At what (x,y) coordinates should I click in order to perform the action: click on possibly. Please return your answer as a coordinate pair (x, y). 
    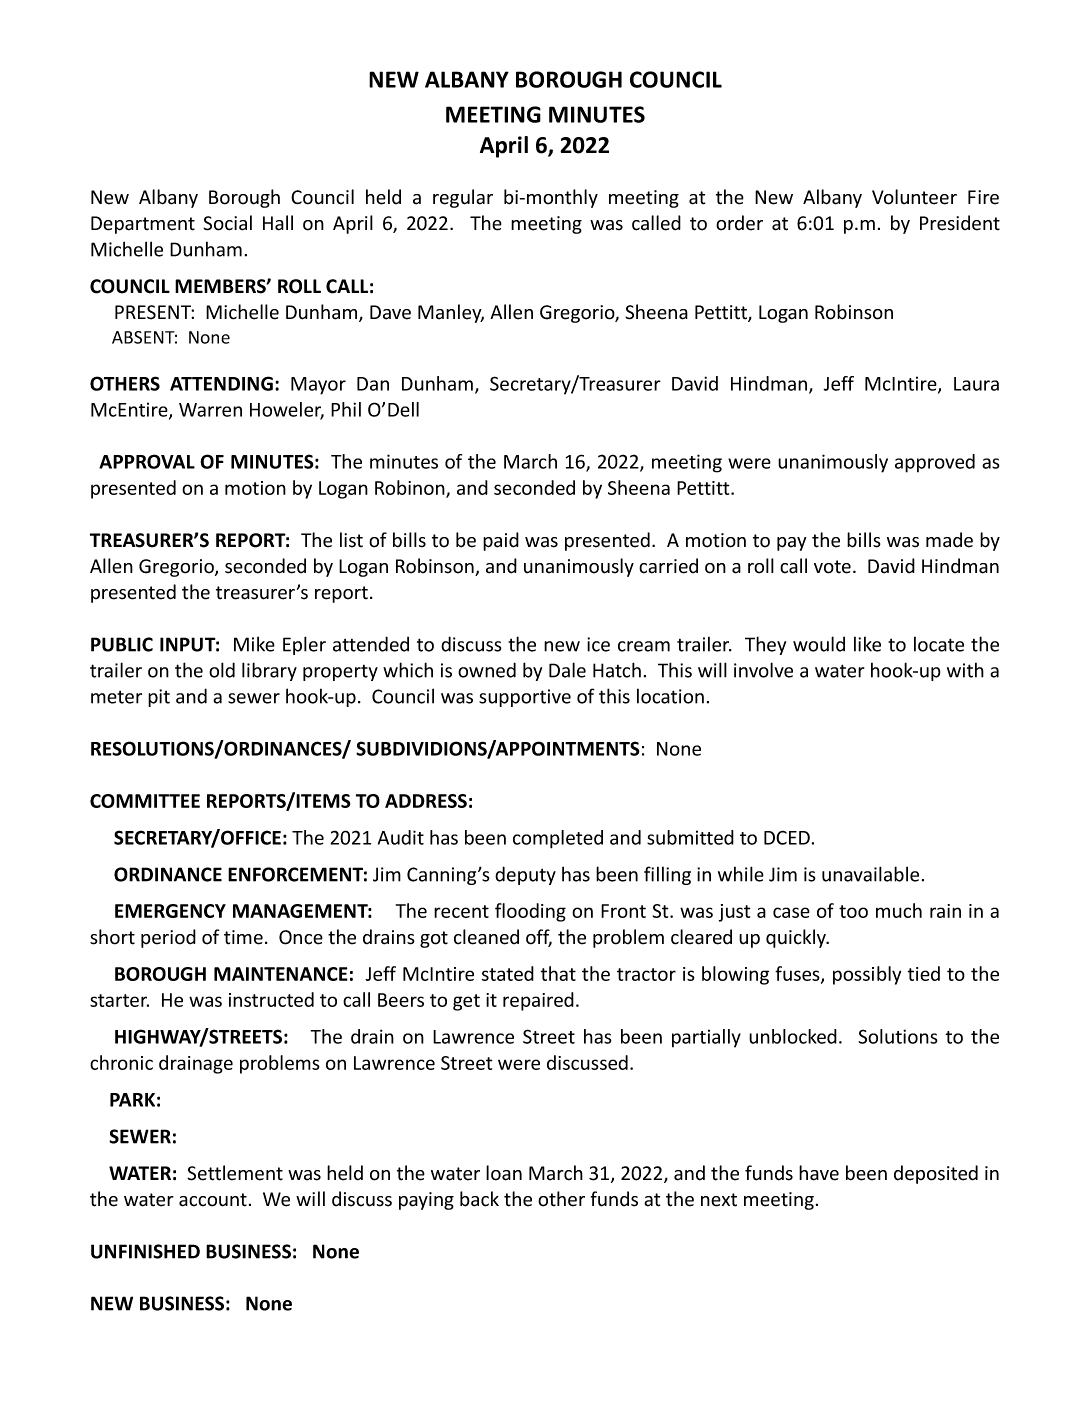
    Looking at the image, I should click on (867, 975).
